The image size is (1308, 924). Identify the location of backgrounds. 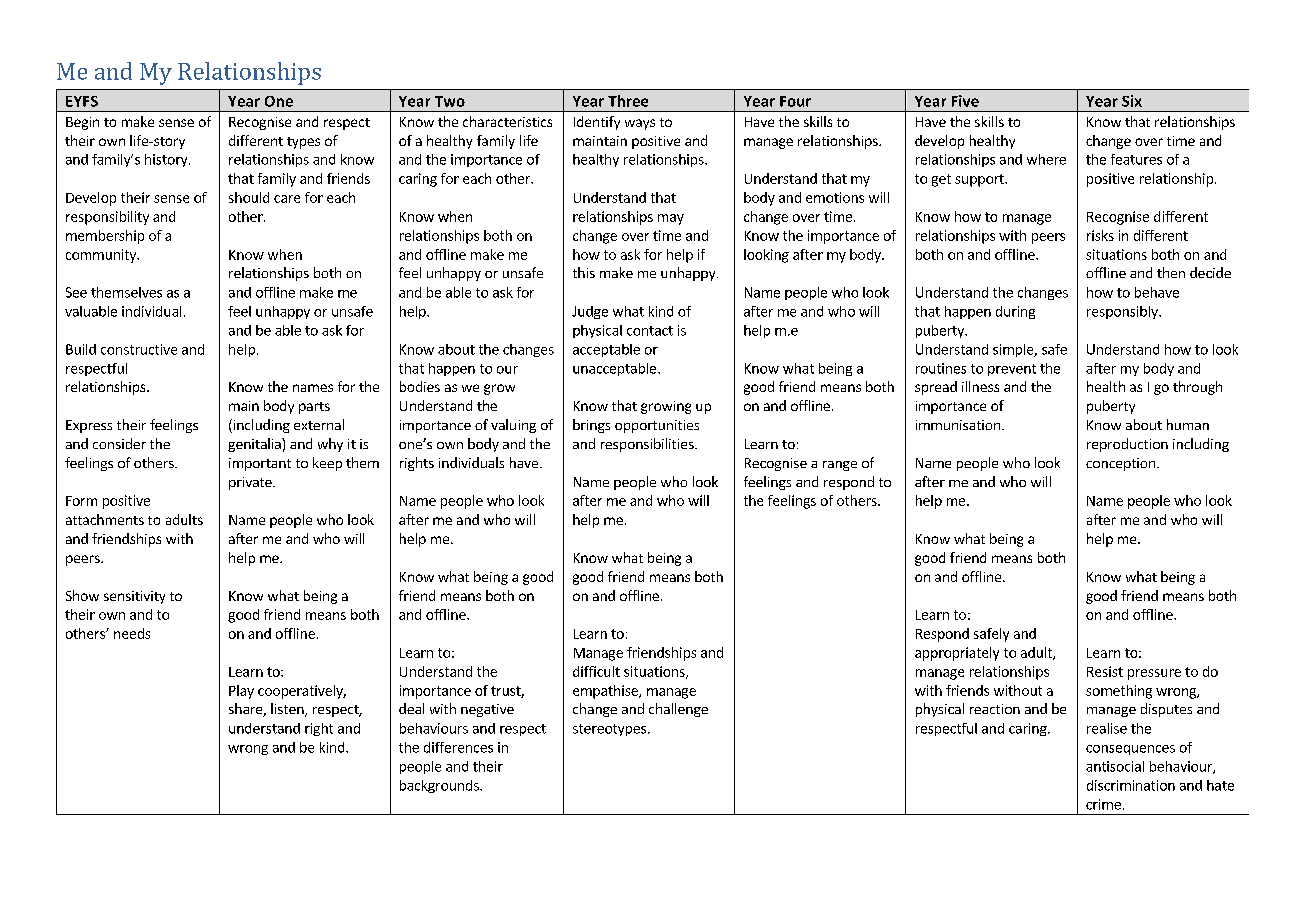
(440, 786).
